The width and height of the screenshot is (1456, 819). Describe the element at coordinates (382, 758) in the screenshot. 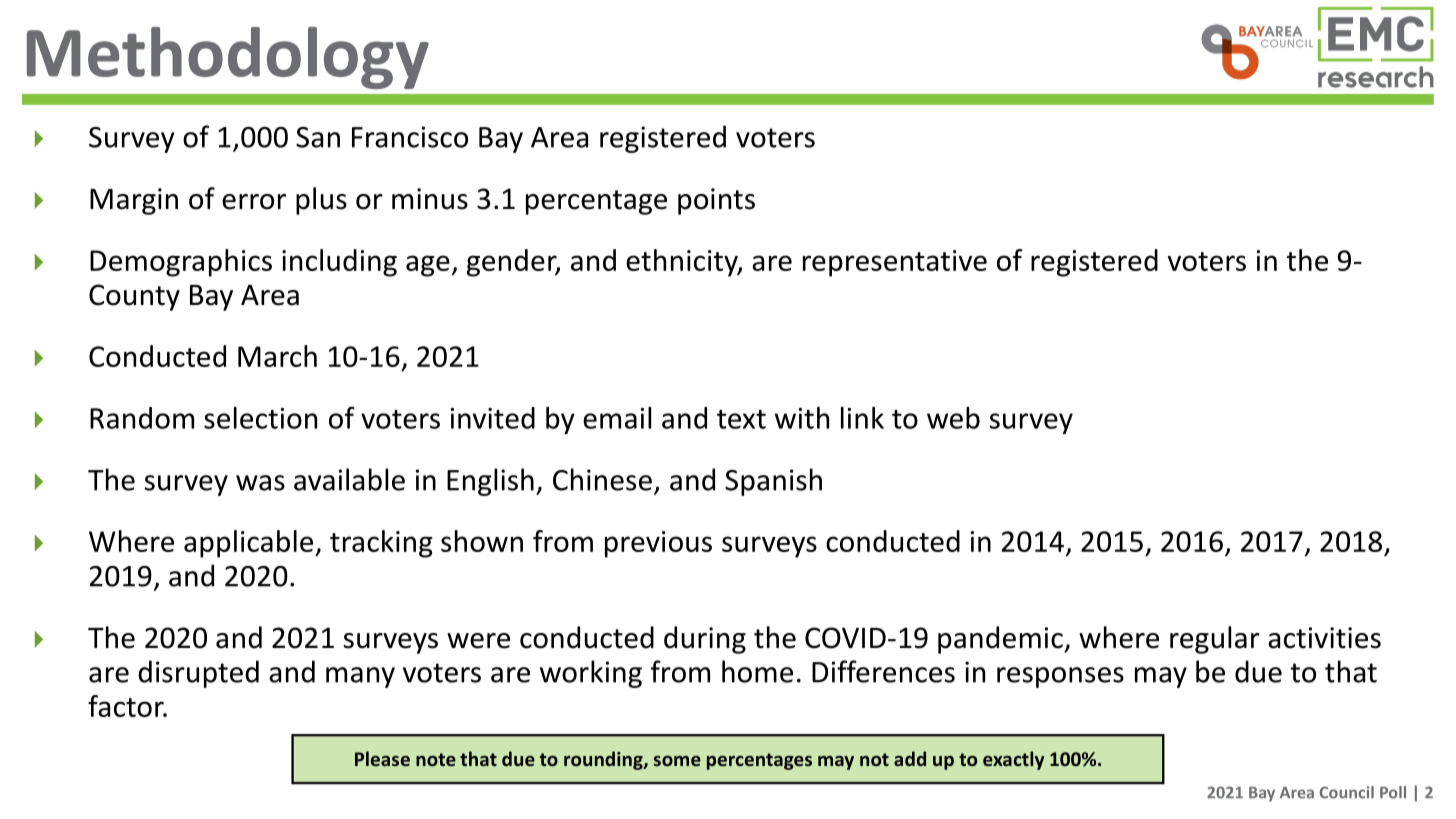

I see `Please` at that location.
